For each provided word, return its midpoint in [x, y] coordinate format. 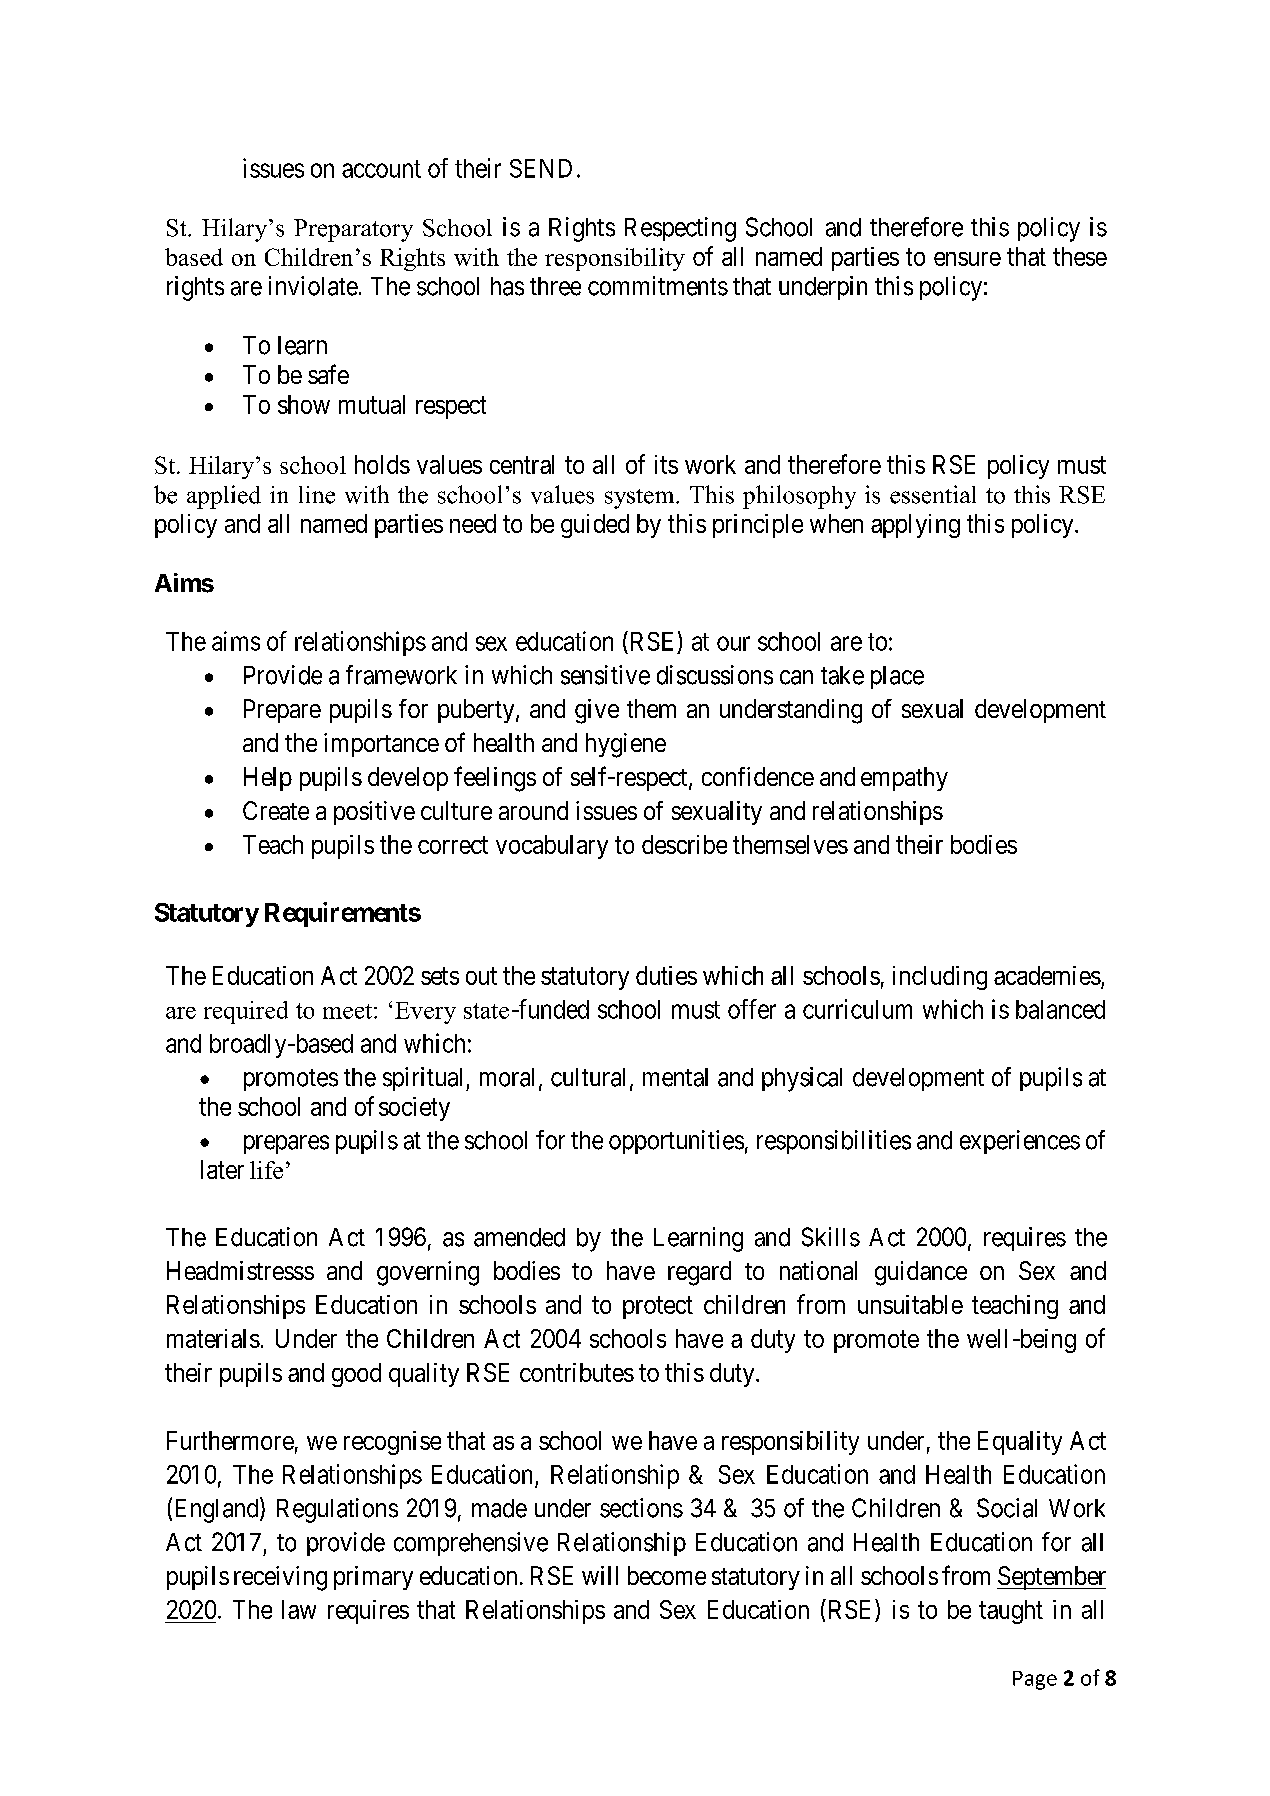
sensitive [605, 675]
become [667, 1575]
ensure [967, 259]
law [299, 1609]
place [897, 677]
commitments [658, 286]
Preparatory [353, 230]
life [266, 1170]
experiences [1020, 1142]
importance [381, 745]
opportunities [676, 1142]
